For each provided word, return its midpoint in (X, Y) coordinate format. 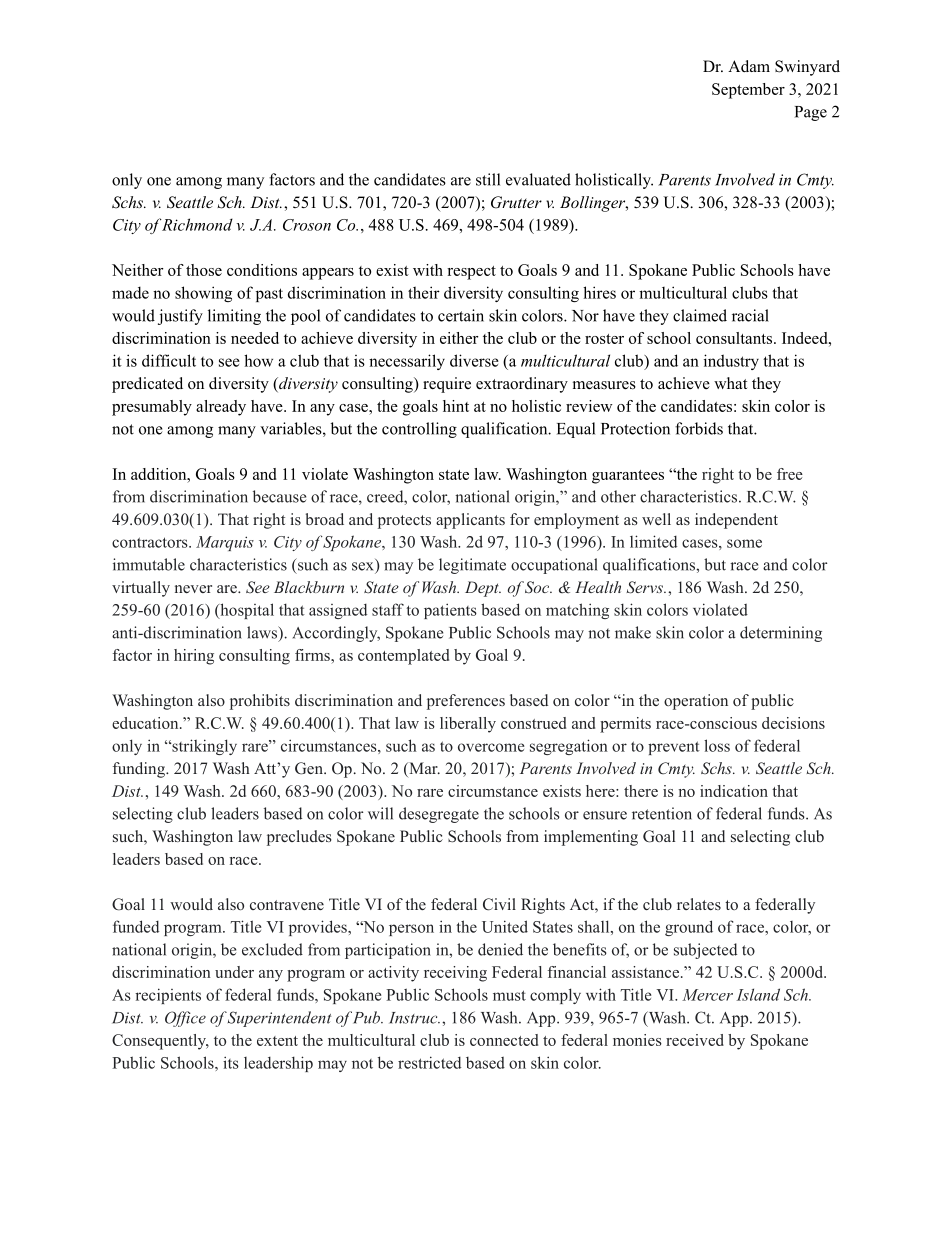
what (730, 383)
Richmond (197, 224)
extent (277, 1041)
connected (504, 1040)
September (748, 91)
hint (456, 406)
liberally (468, 725)
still (488, 179)
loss (717, 745)
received (695, 1040)
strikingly (203, 747)
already (221, 408)
